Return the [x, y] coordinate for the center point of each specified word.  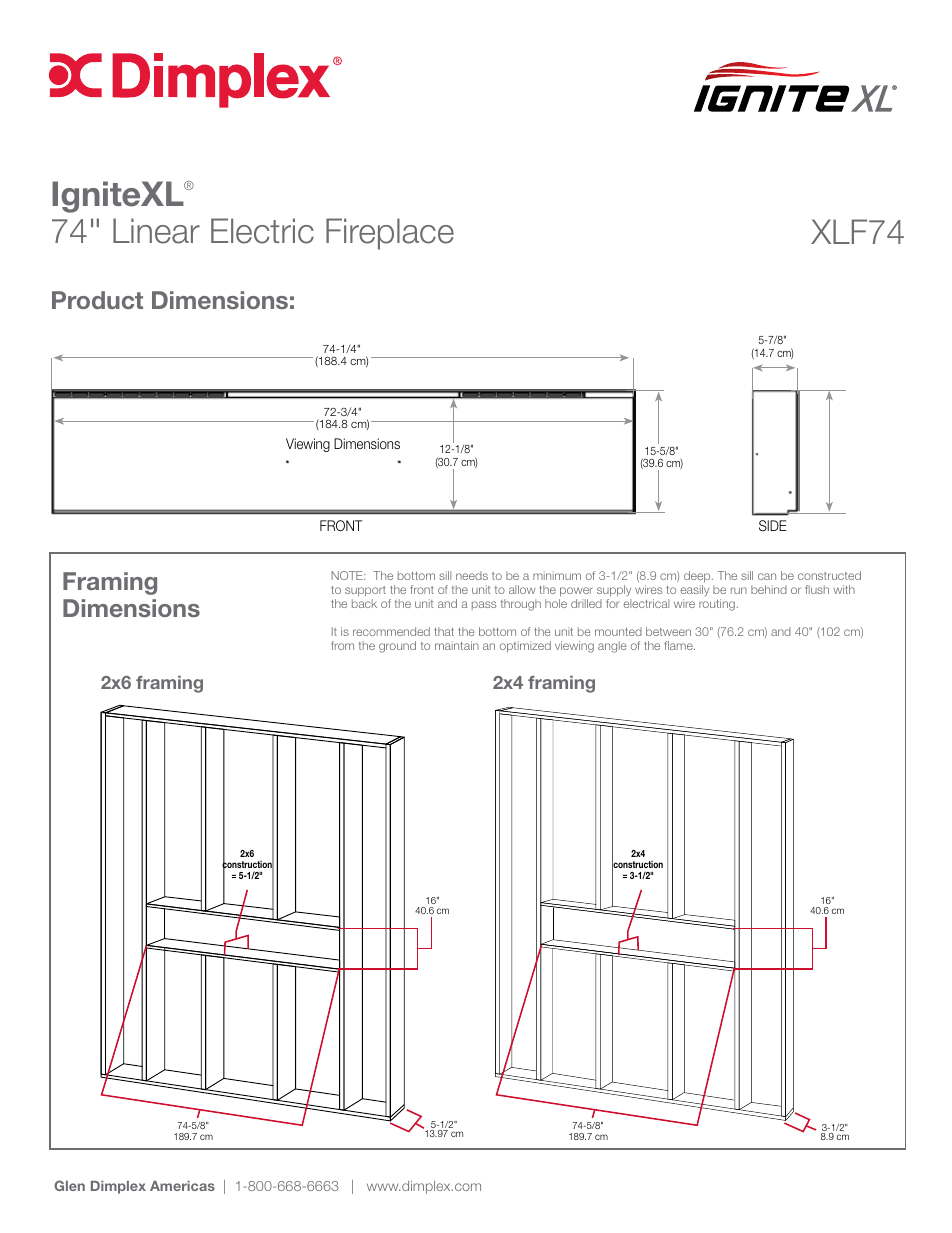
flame [679, 645]
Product [97, 300]
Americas [182, 1186]
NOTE [348, 575]
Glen [69, 1185]
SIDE [773, 525]
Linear [156, 231]
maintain [457, 645]
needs [472, 575]
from [342, 645]
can [767, 576]
